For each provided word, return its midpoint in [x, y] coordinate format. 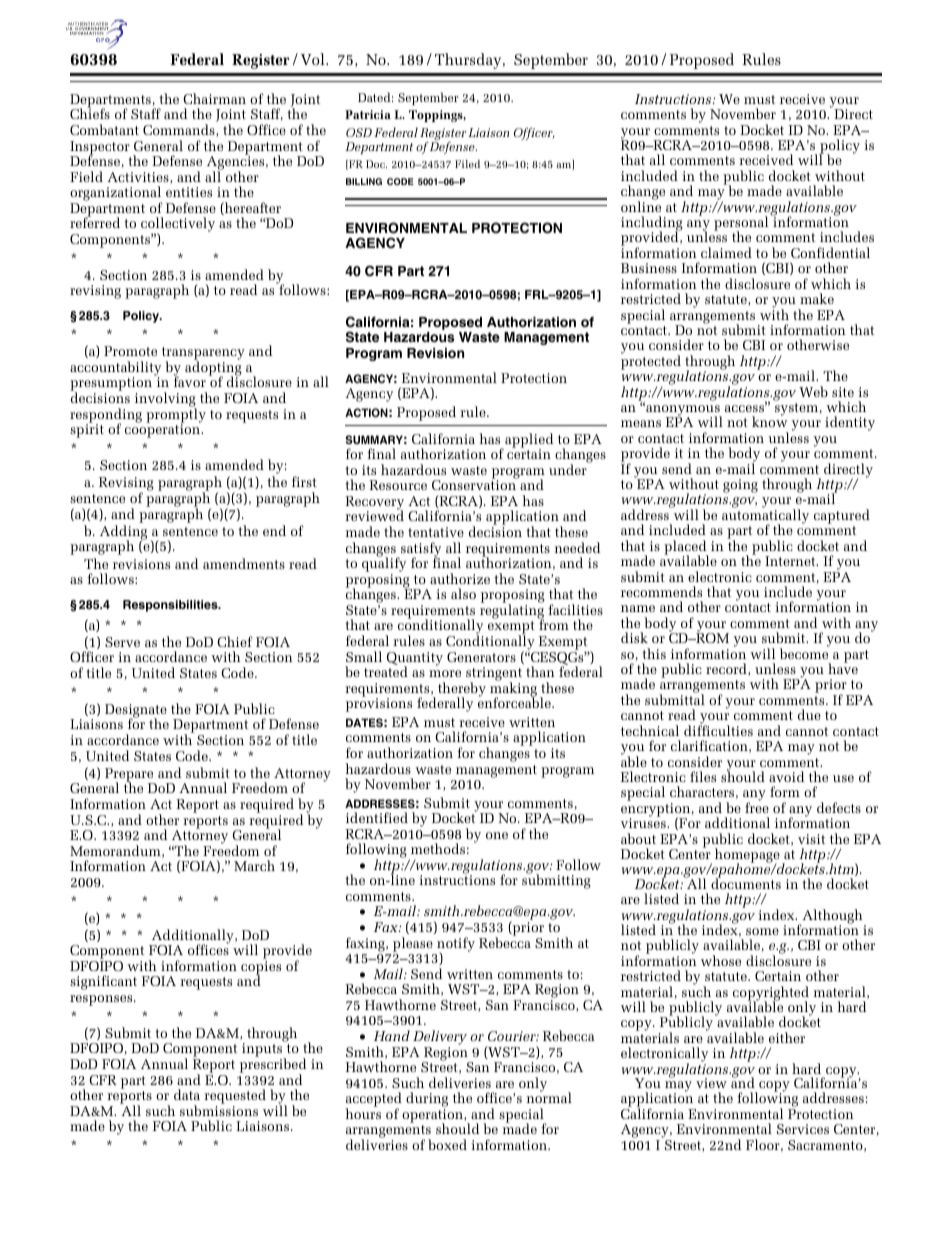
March [254, 865]
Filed [467, 164]
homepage [747, 856]
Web [813, 391]
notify [456, 945]
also [463, 593]
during [427, 1101]
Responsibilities [171, 606]
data [187, 1094]
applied [528, 441]
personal [741, 225]
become [804, 652]
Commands [180, 130]
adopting [213, 368]
